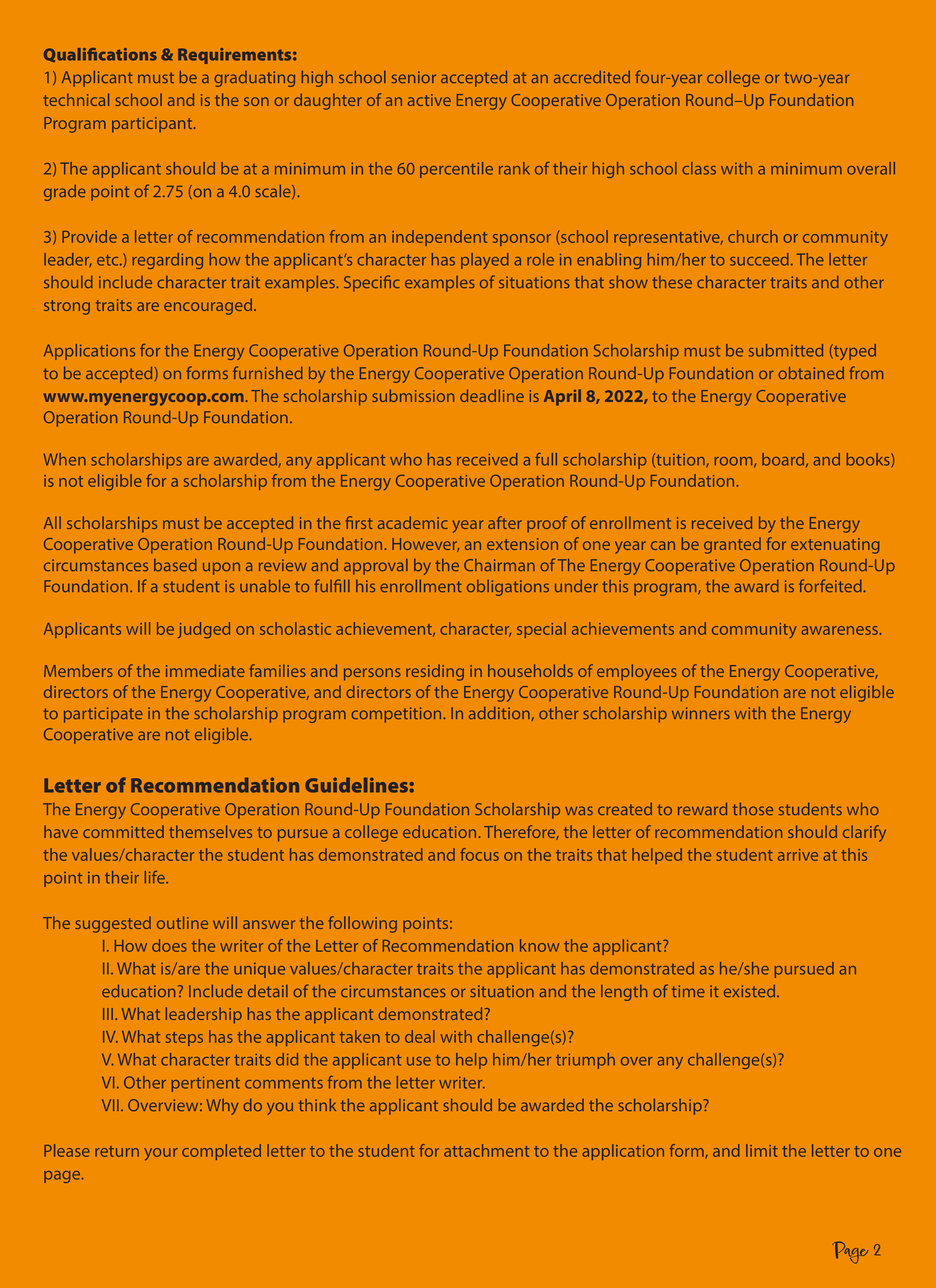 The height and width of the screenshot is (1288, 936). I want to click on When, so click(64, 459).
